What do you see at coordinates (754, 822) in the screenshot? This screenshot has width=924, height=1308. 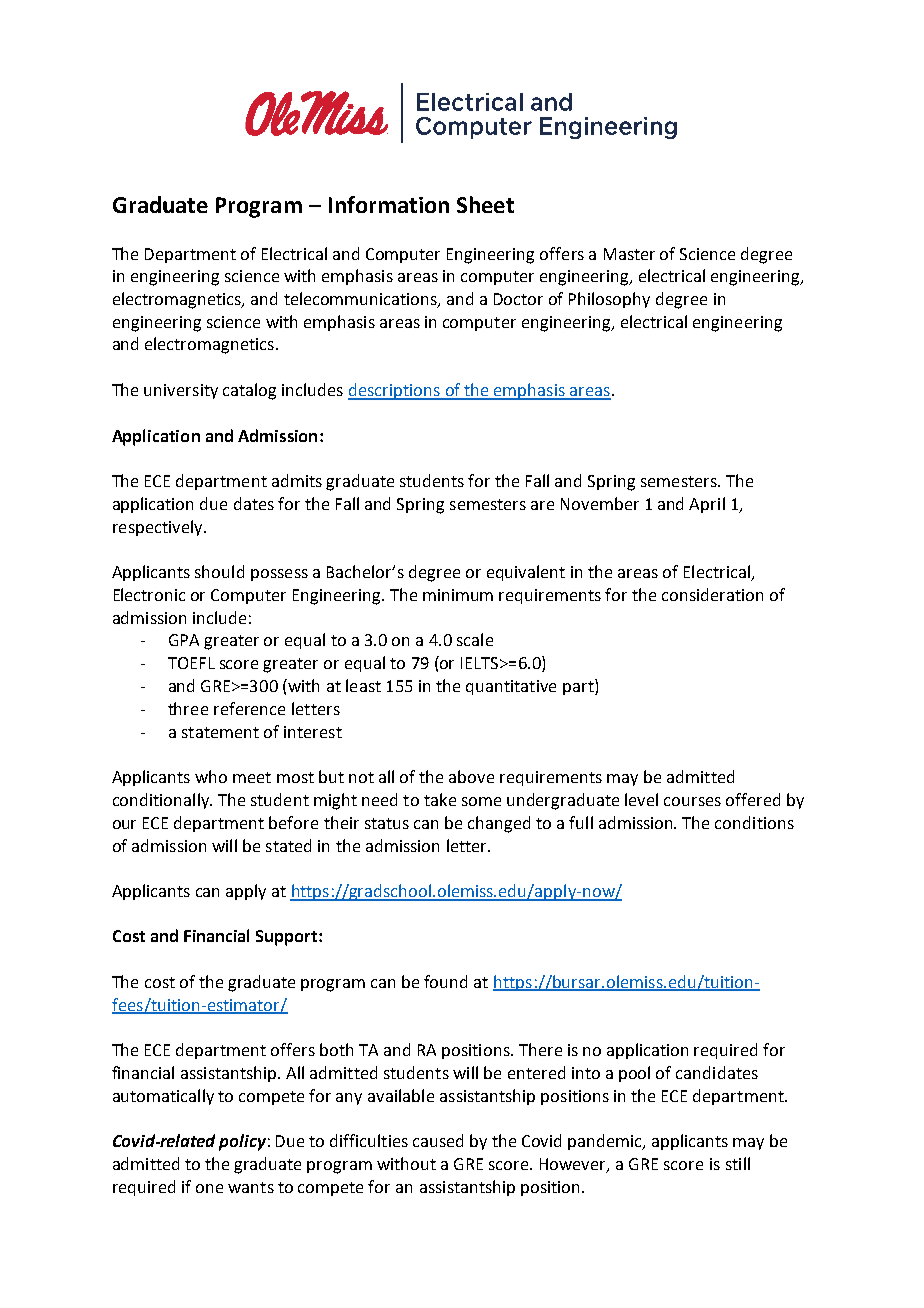 I see `conditions` at bounding box center [754, 822].
